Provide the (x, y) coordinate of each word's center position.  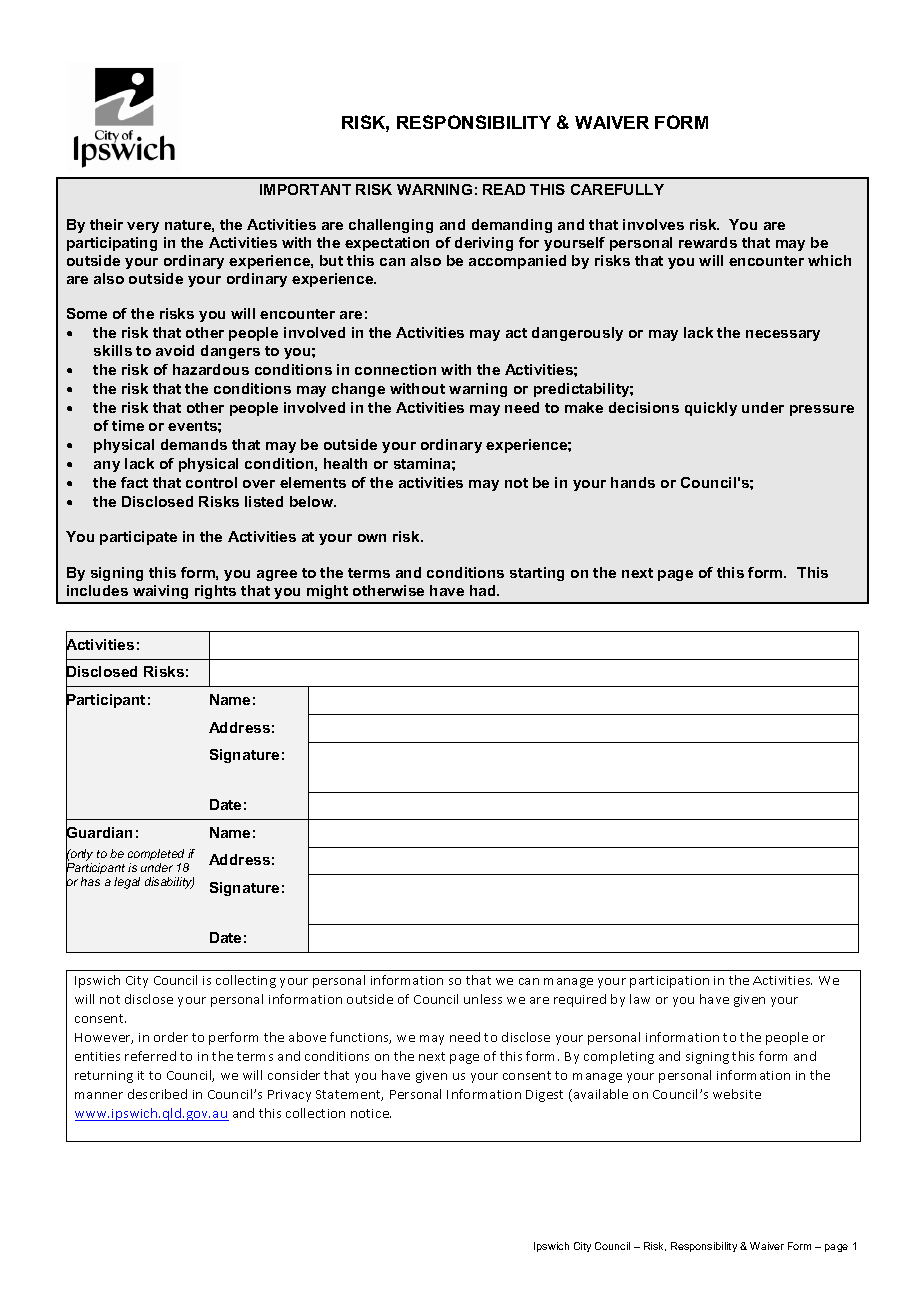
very (143, 227)
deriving (484, 244)
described (157, 1094)
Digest (544, 1096)
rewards (708, 242)
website (737, 1094)
